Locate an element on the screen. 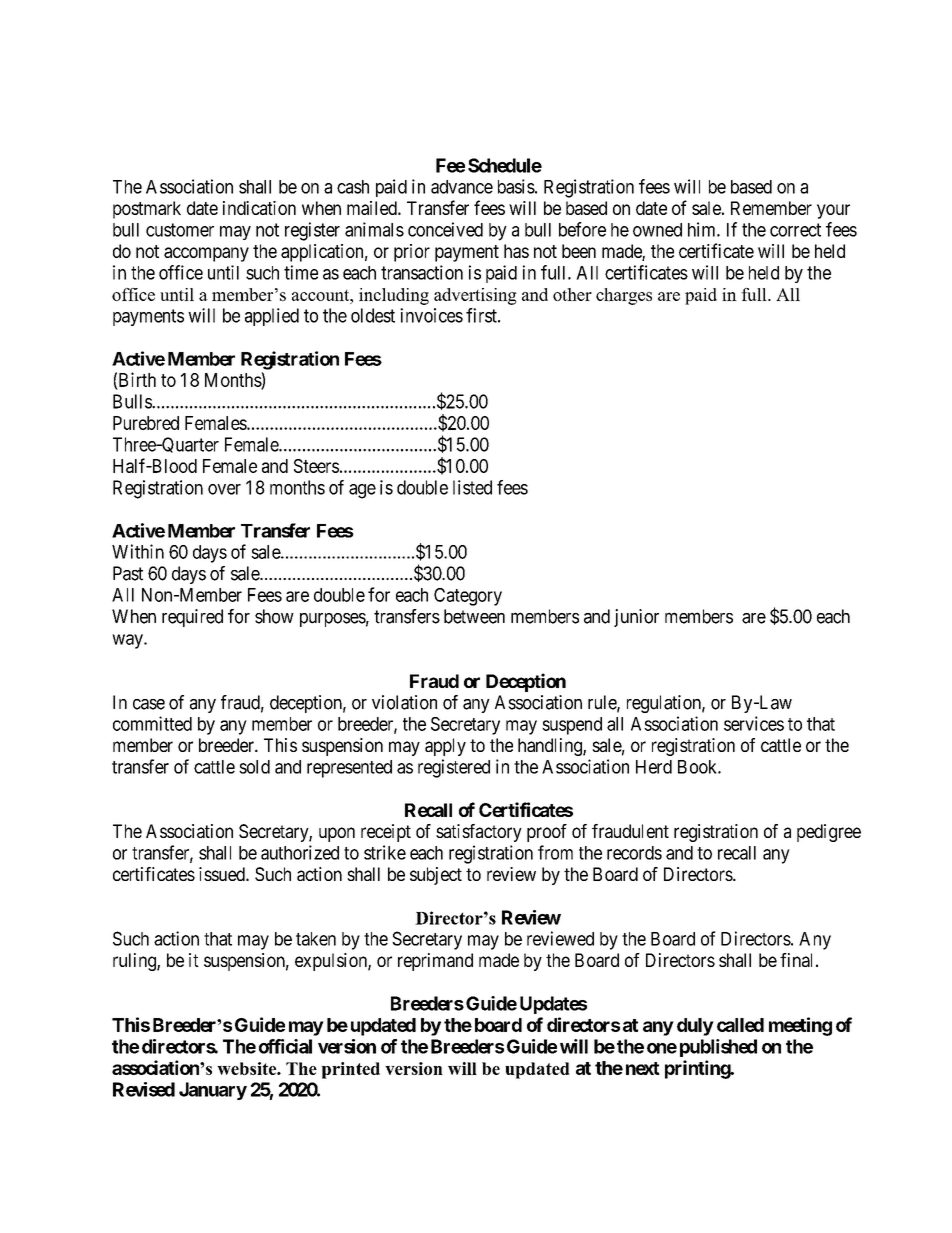  January is located at coordinates (213, 1091).
